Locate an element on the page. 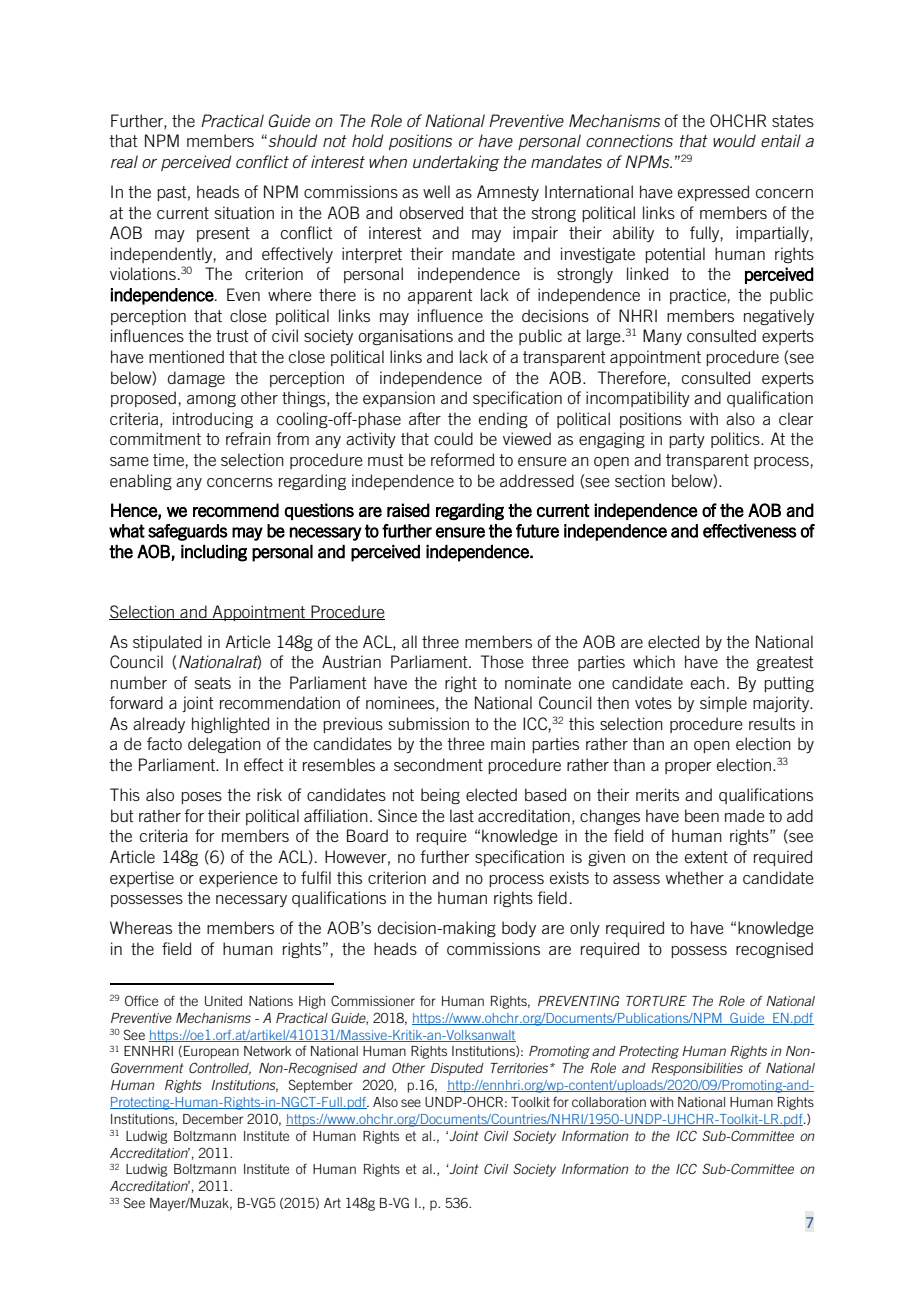  time is located at coordinates (168, 459).
